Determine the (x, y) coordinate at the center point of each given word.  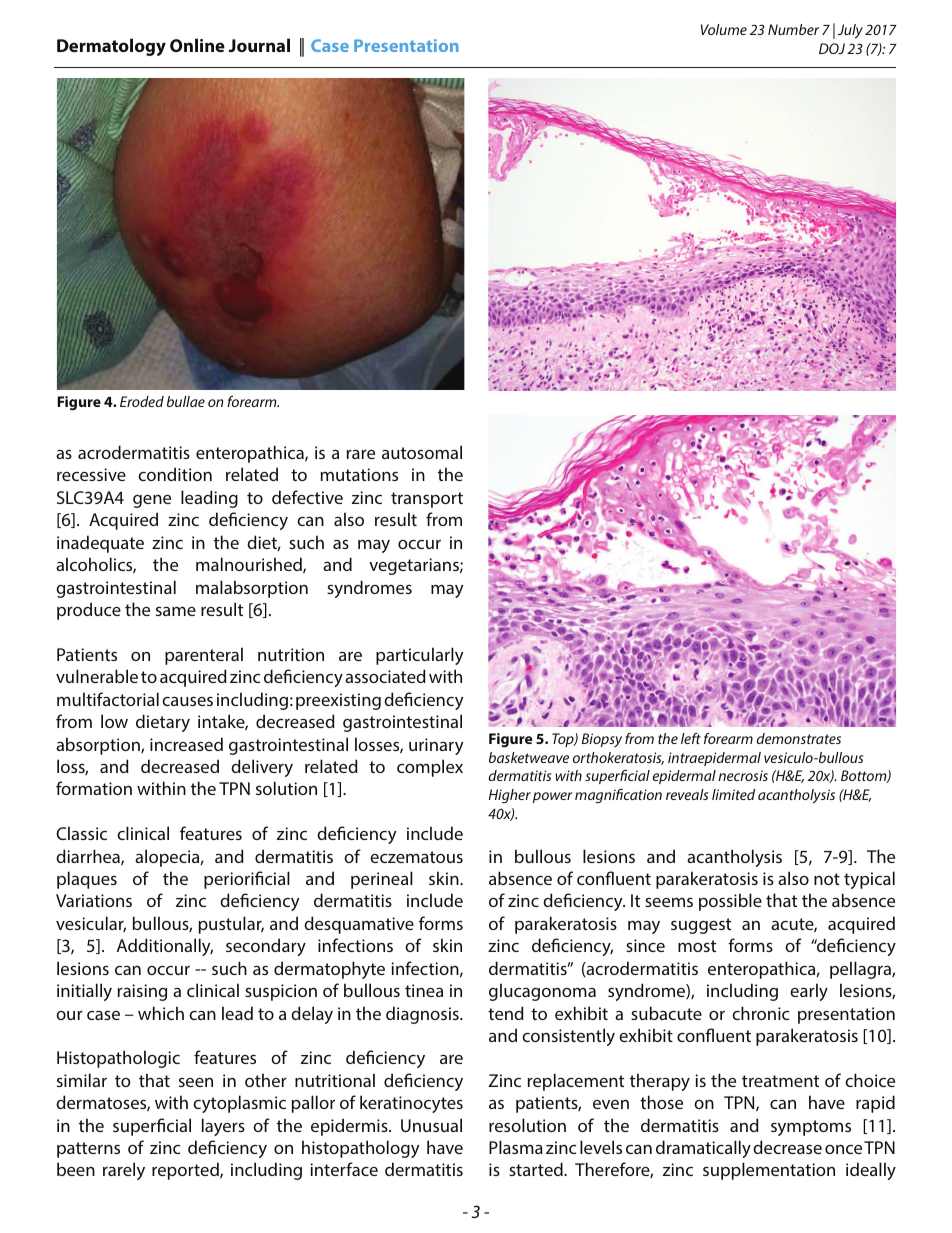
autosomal (422, 452)
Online (197, 45)
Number (793, 29)
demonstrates (798, 738)
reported (186, 1171)
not (827, 879)
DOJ (832, 48)
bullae (186, 401)
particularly (419, 656)
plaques (87, 880)
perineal (382, 880)
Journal (259, 45)
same (176, 611)
